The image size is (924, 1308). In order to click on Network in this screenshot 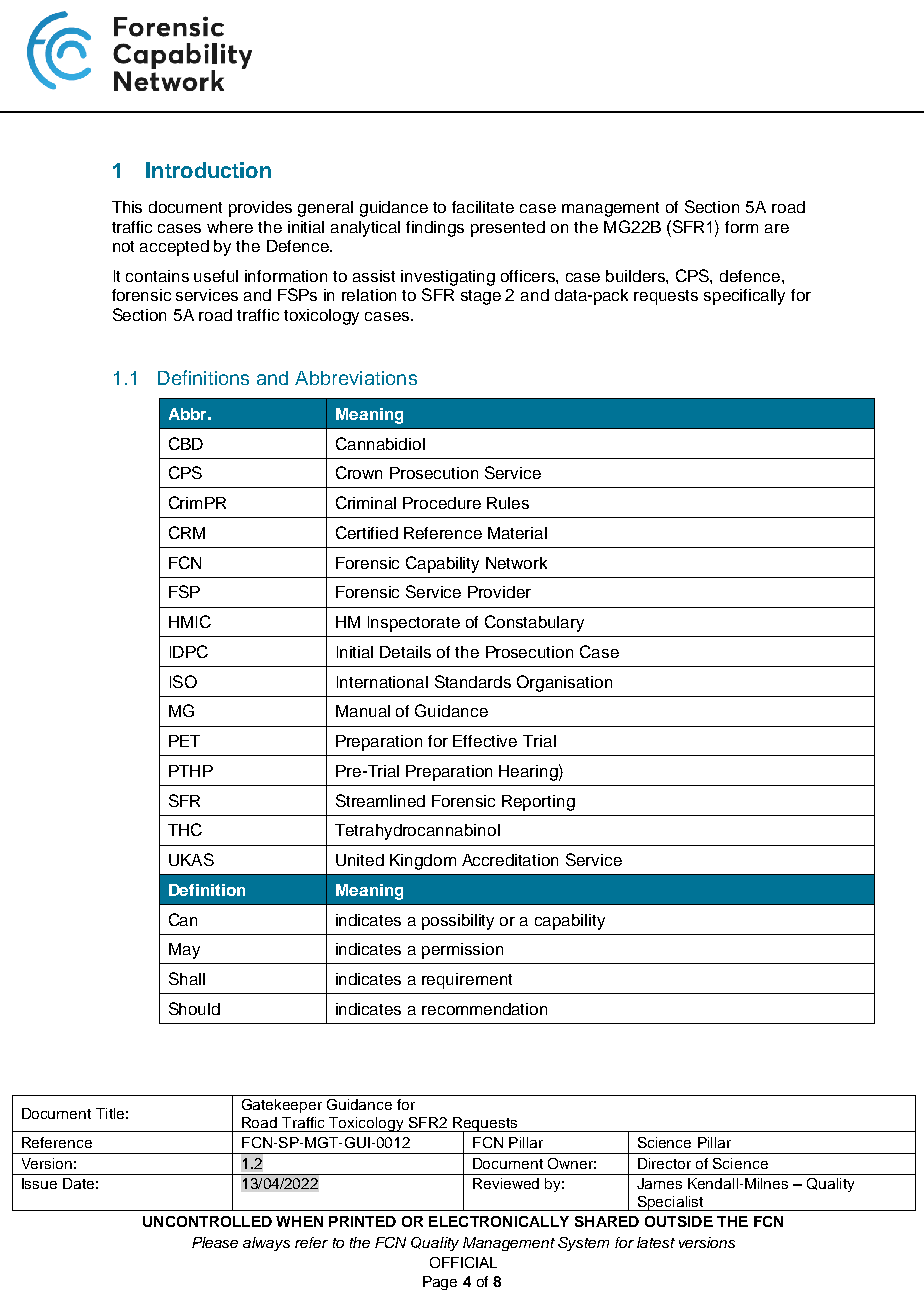, I will do `click(516, 563)`.
